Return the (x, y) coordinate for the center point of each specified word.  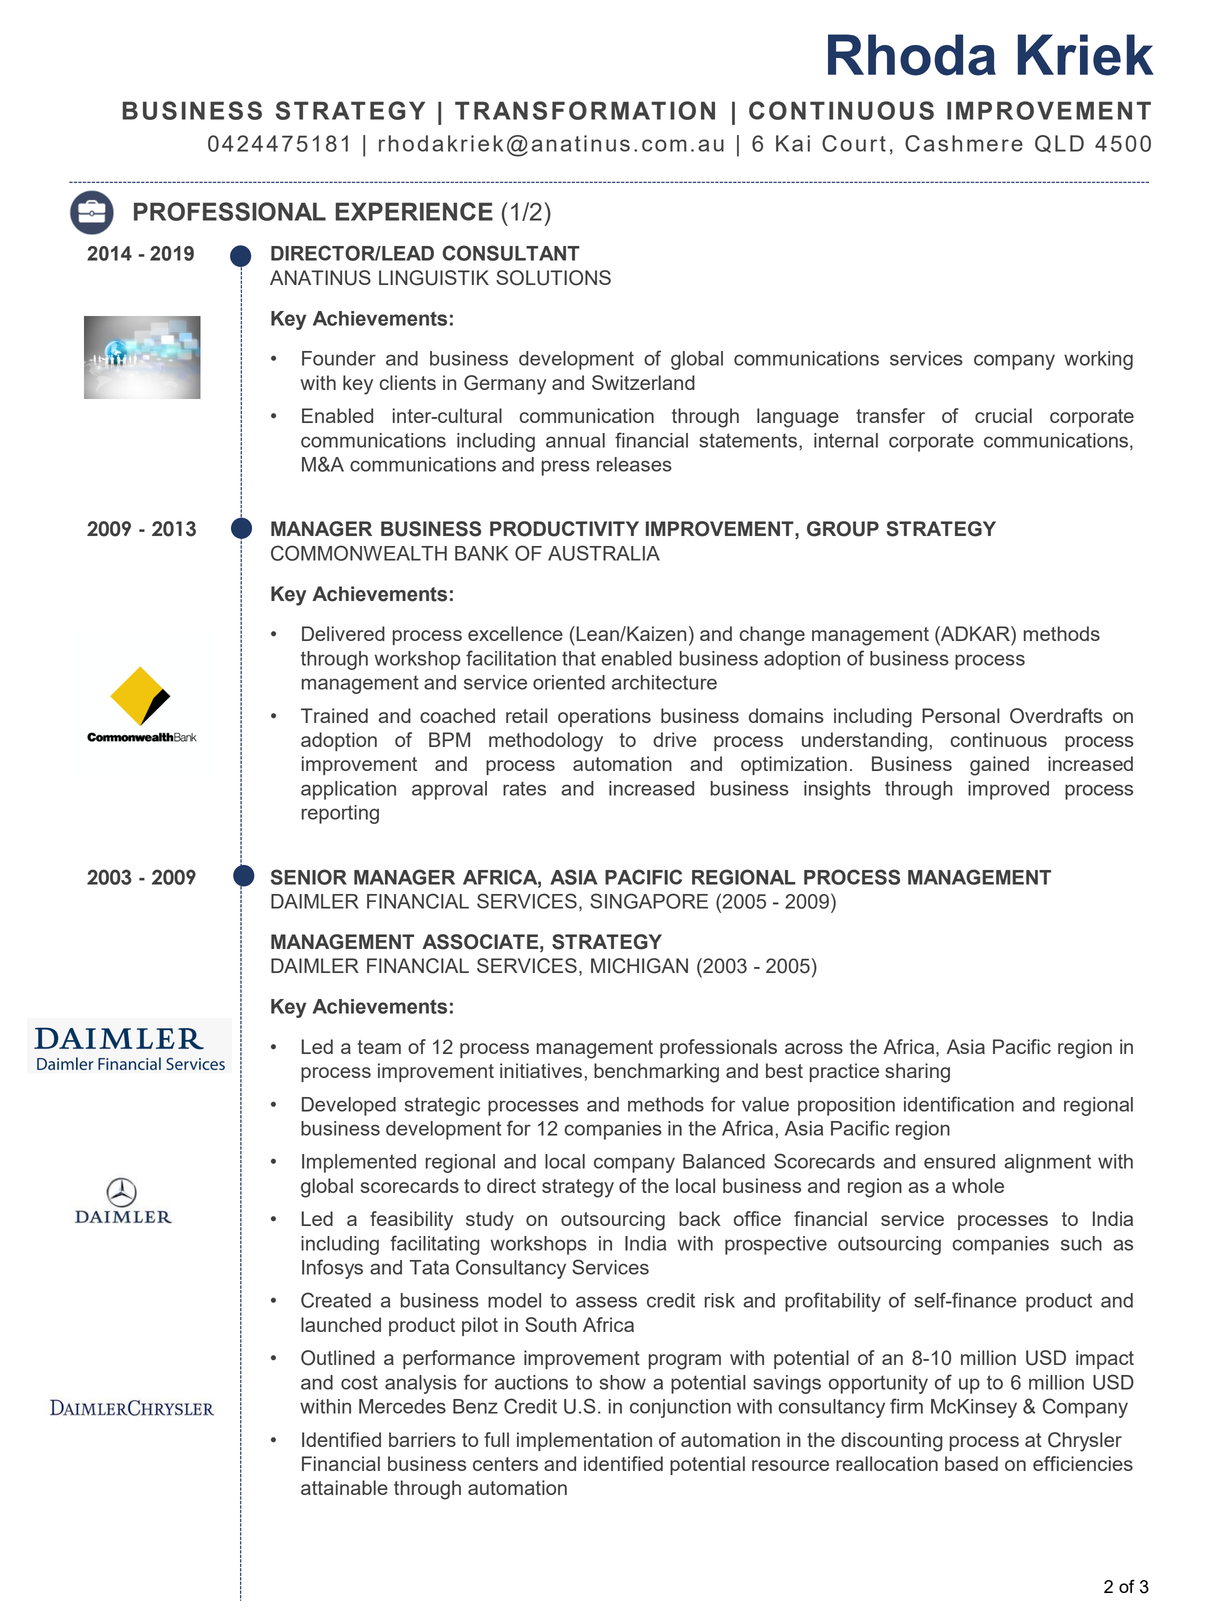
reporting (340, 814)
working (1098, 360)
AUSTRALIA (604, 553)
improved (1008, 790)
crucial (1003, 415)
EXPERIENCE (414, 211)
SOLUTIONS (553, 278)
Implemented (359, 1163)
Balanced (724, 1161)
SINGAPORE (649, 901)
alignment (1047, 1163)
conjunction (680, 1408)
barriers (422, 1439)
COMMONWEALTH (359, 553)
